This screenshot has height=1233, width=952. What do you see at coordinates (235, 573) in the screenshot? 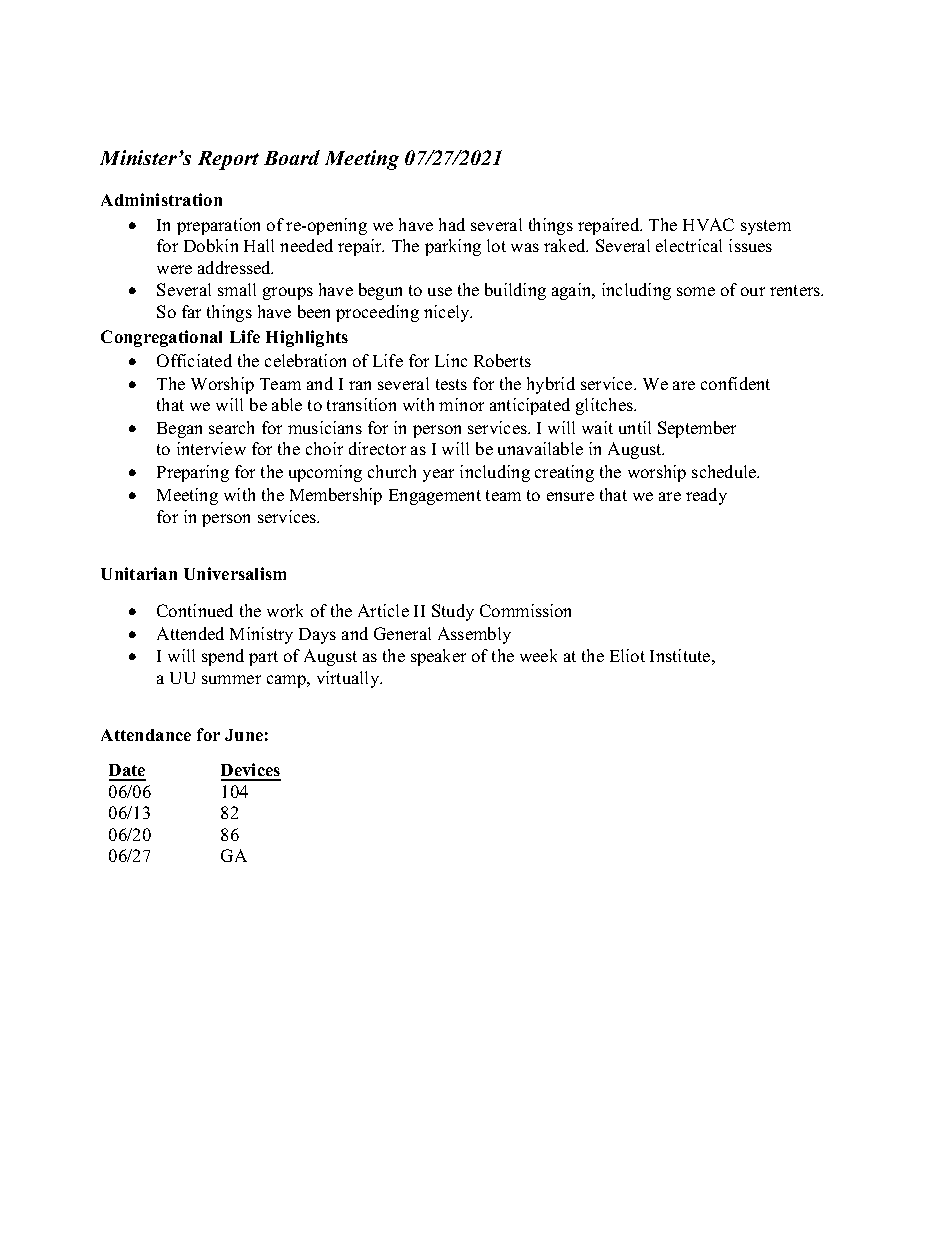
I see `Universalism` at bounding box center [235, 573].
